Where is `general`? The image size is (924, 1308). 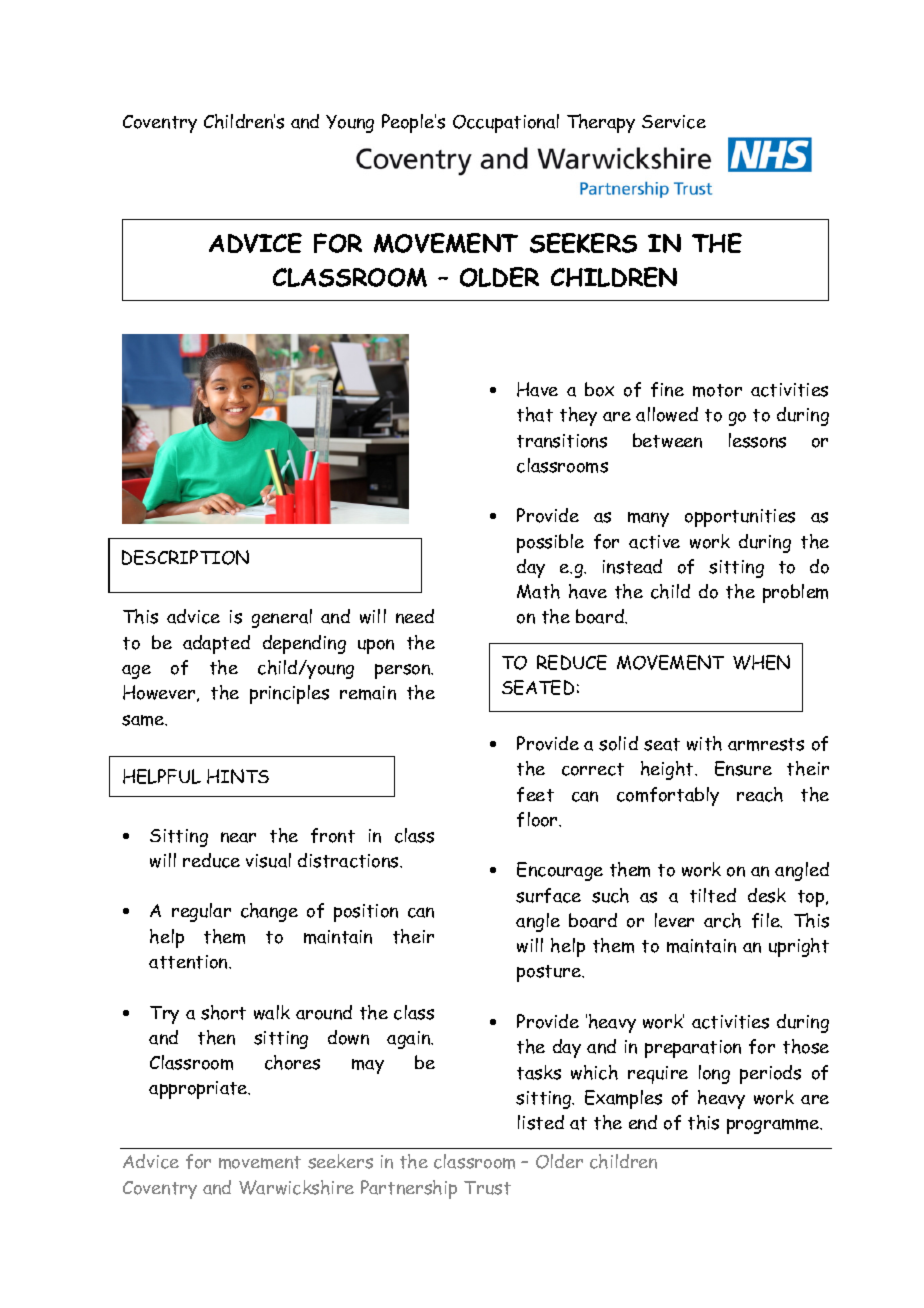 general is located at coordinates (282, 618).
